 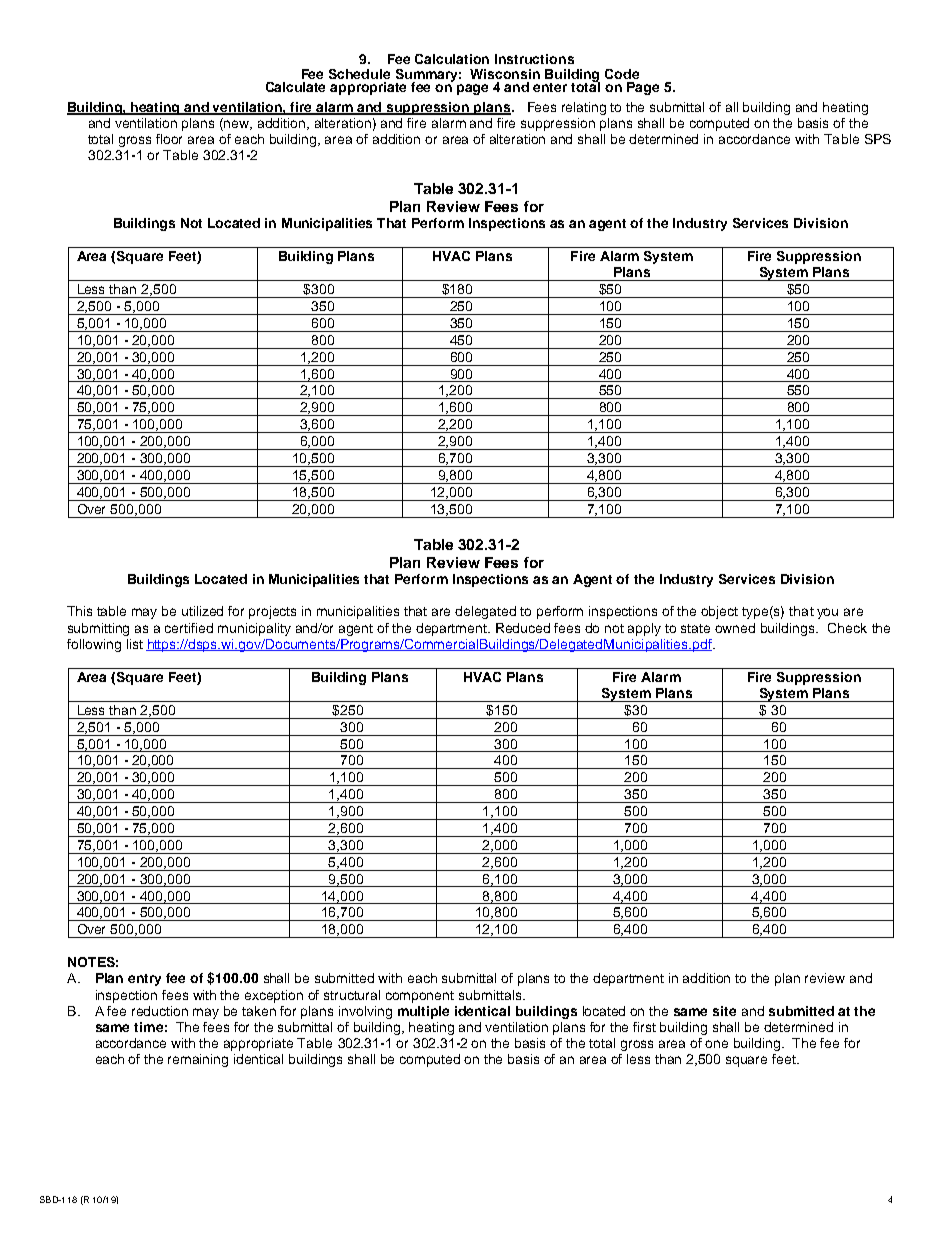 I want to click on Reduced, so click(x=523, y=628).
